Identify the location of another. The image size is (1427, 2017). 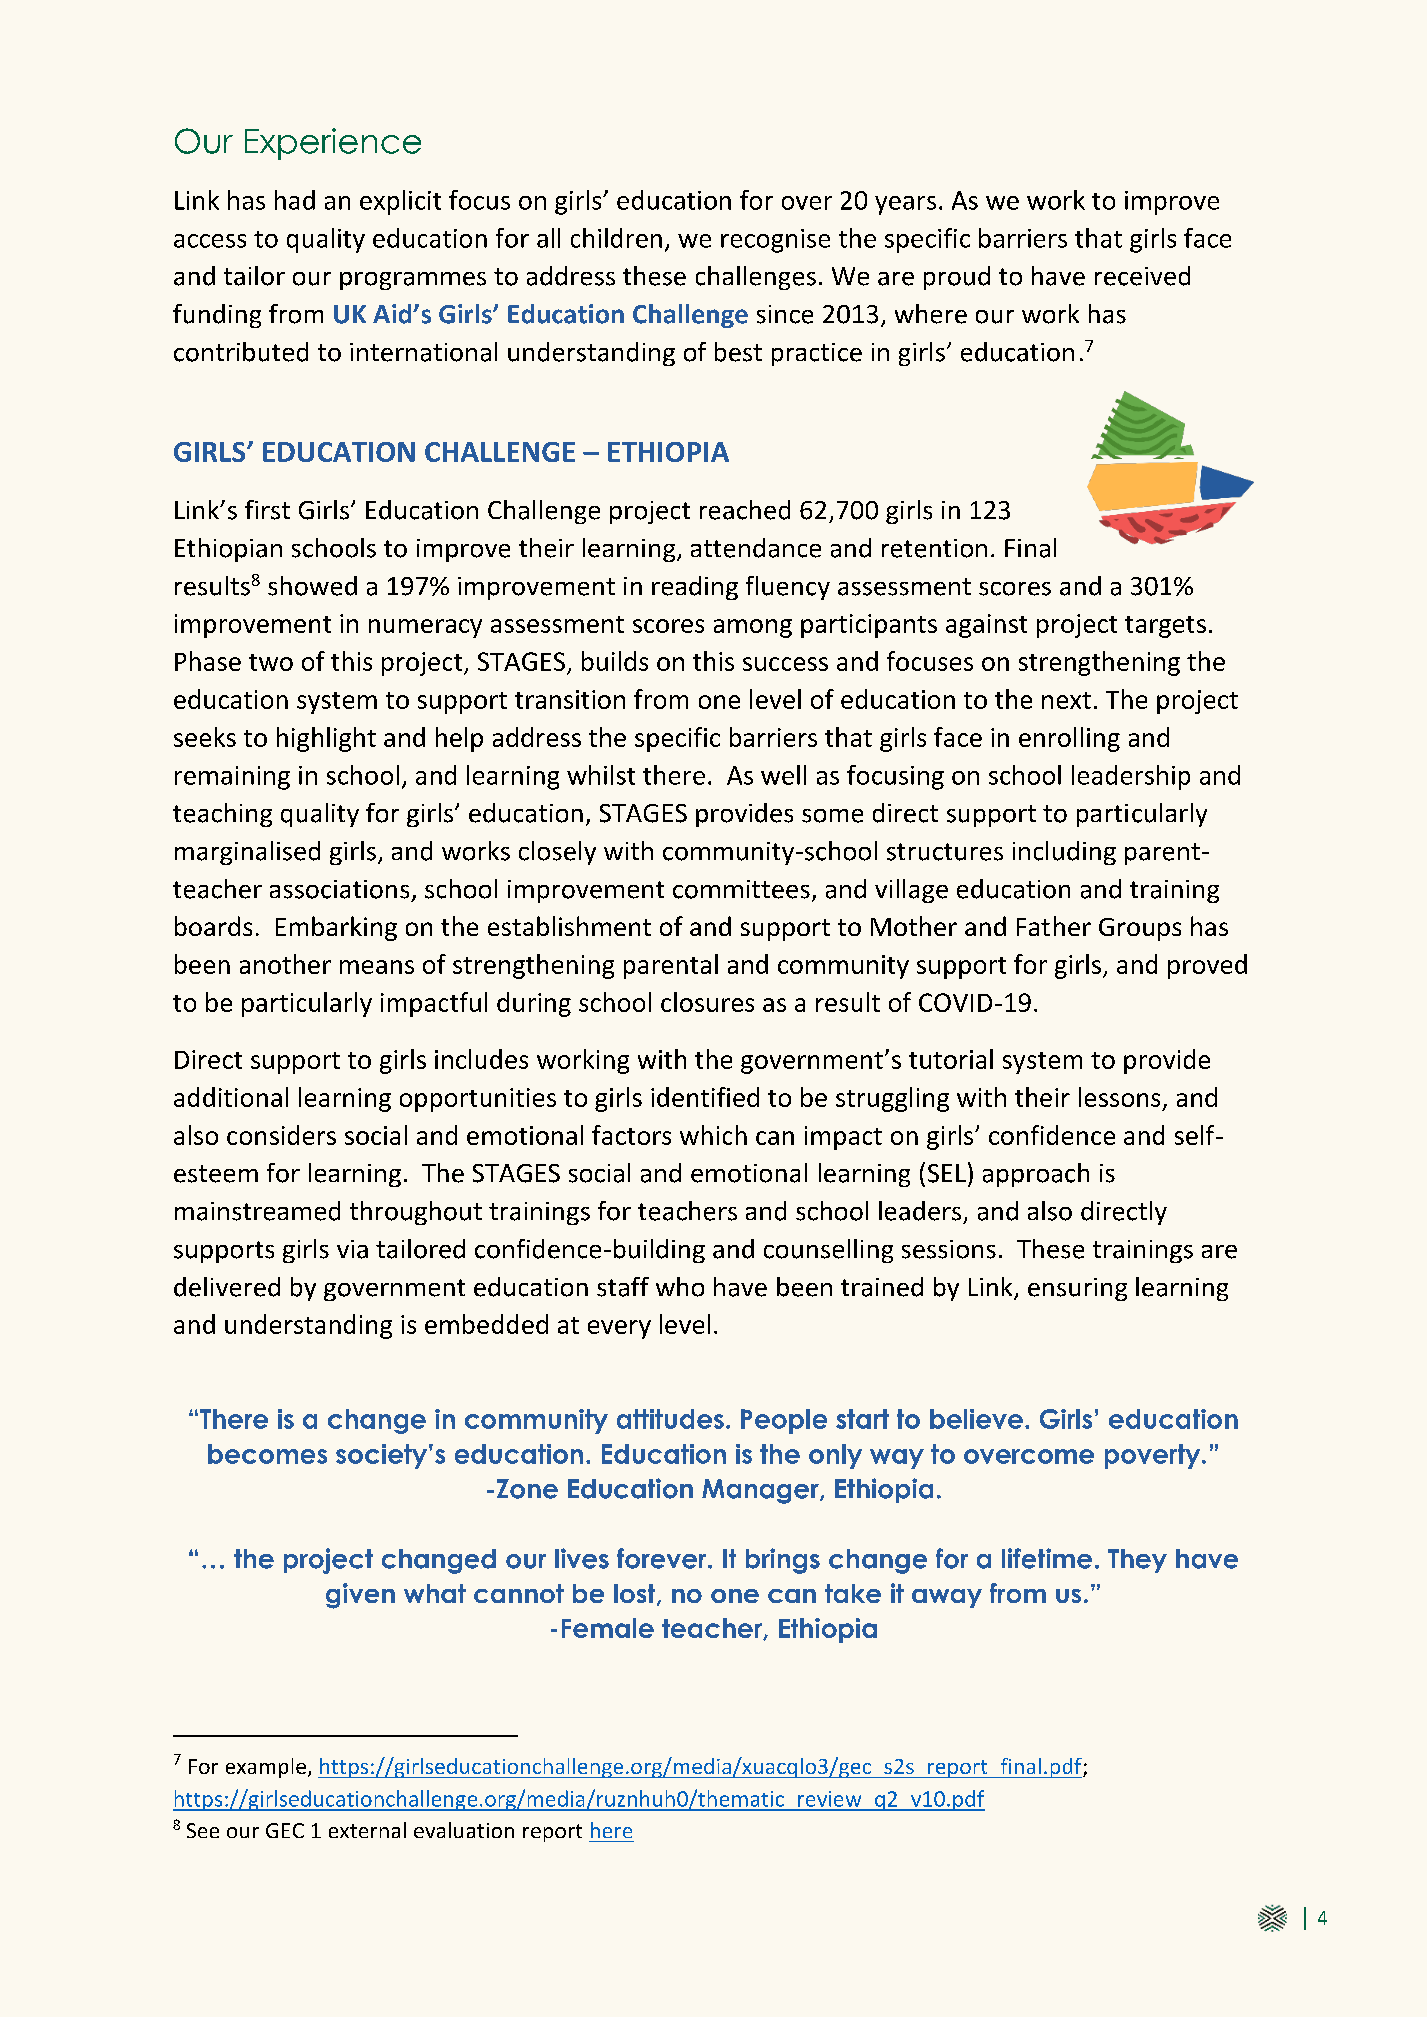
(285, 964).
